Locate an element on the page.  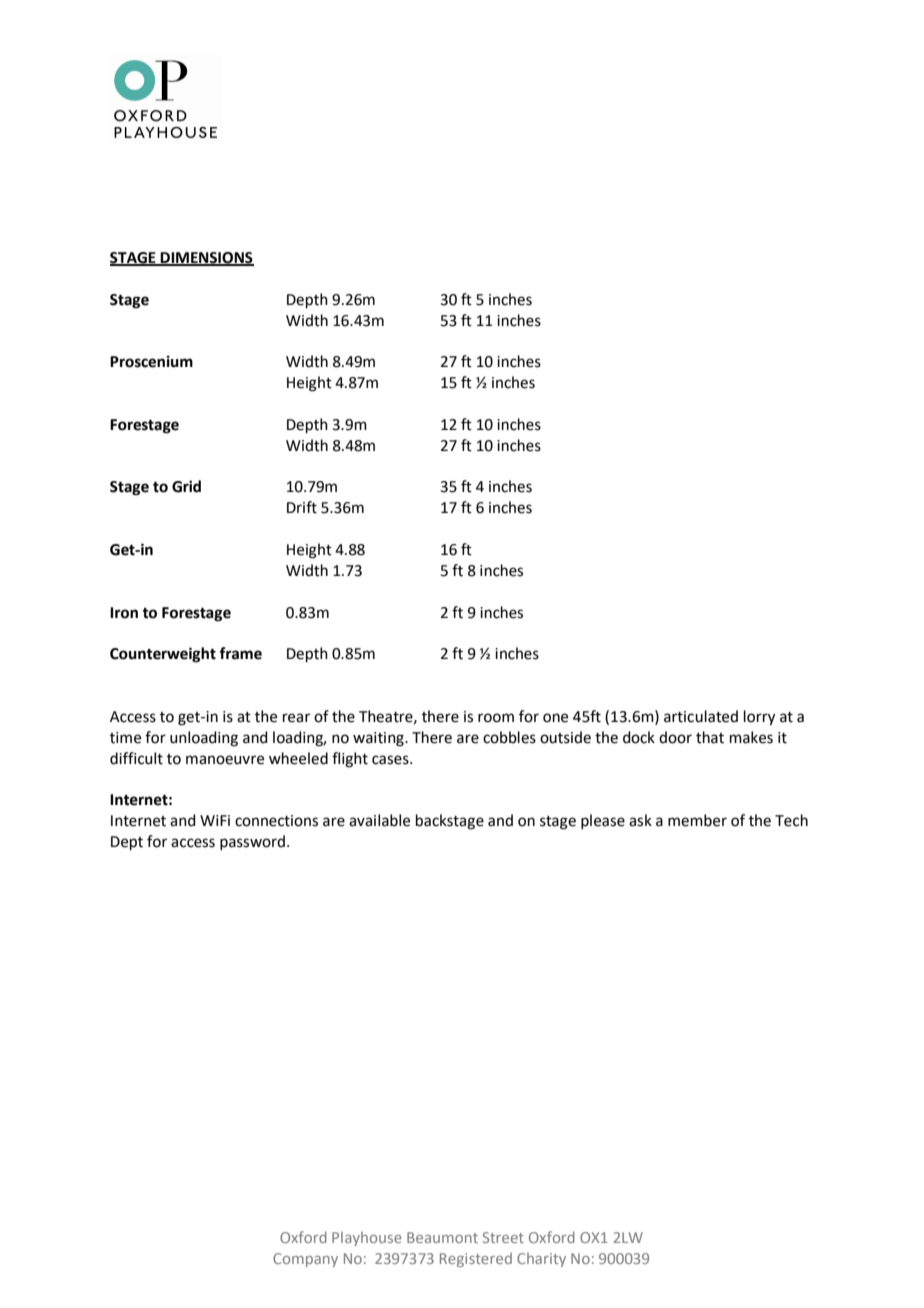
frame is located at coordinates (240, 653).
